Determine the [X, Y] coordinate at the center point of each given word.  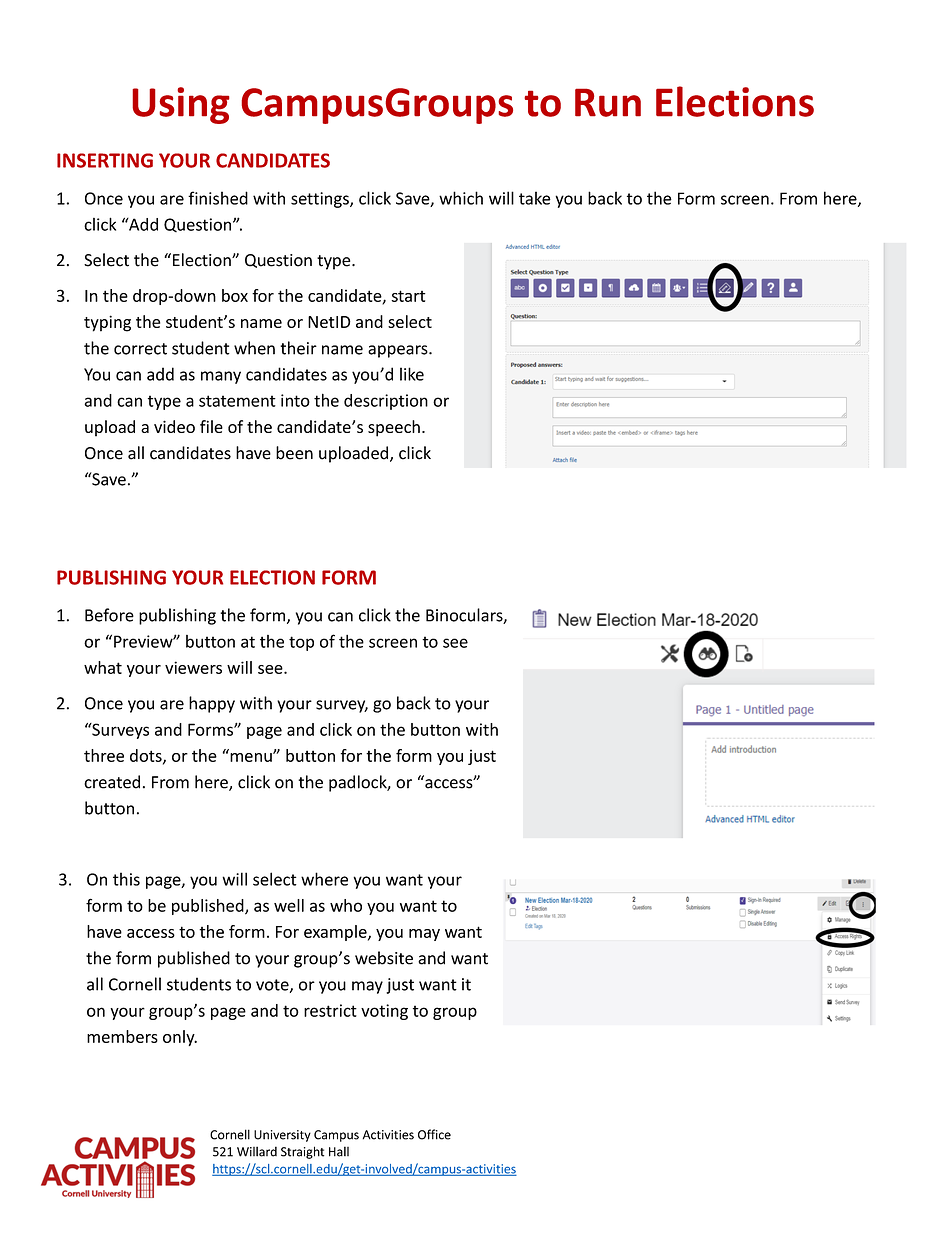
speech [394, 428]
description [386, 402]
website [384, 958]
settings [321, 200]
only [180, 1038]
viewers [193, 667]
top [301, 643]
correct [140, 349]
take [535, 198]
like [412, 374]
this [126, 879]
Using [181, 105]
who [346, 905]
